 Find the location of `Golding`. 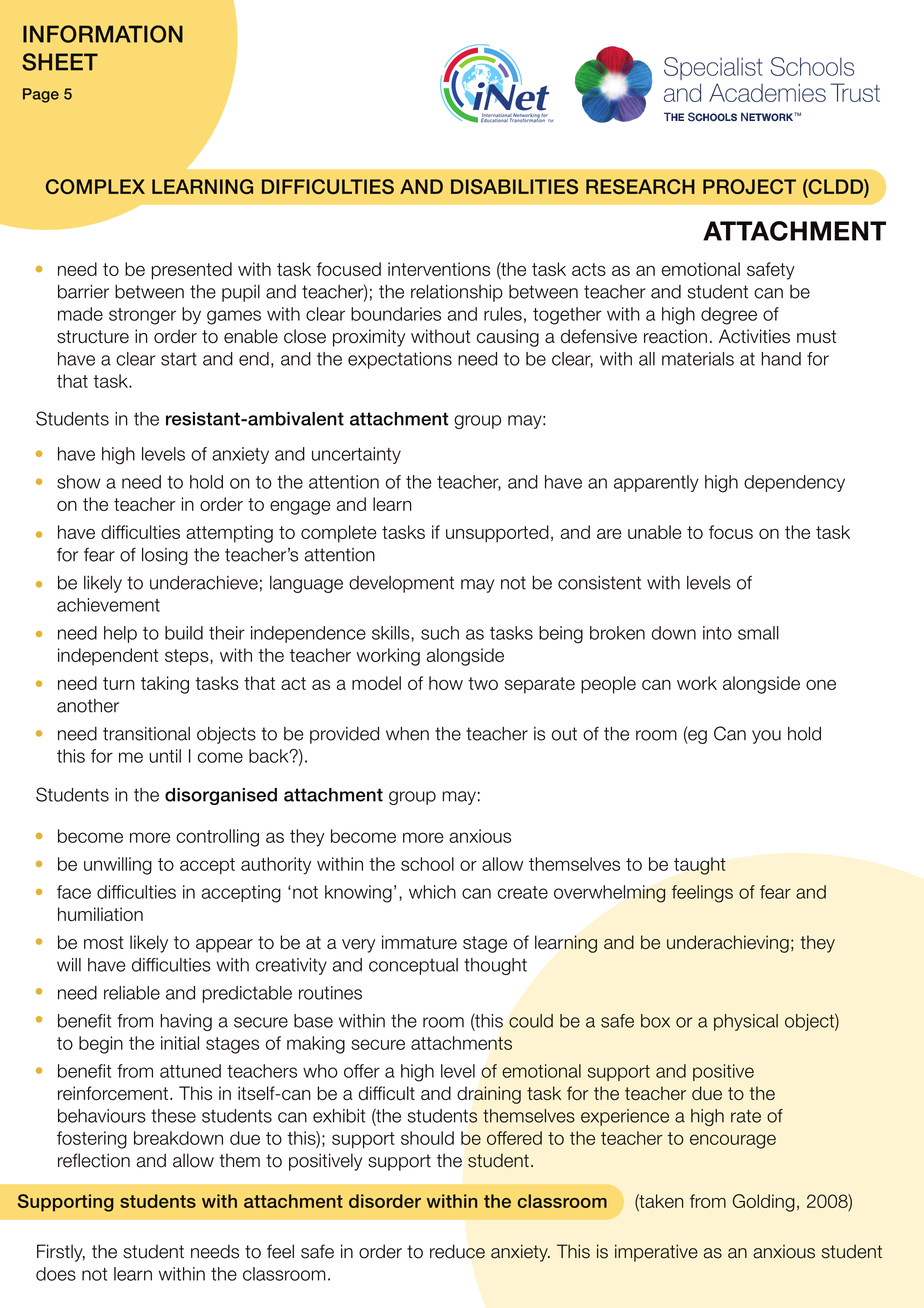

Golding is located at coordinates (764, 1203).
